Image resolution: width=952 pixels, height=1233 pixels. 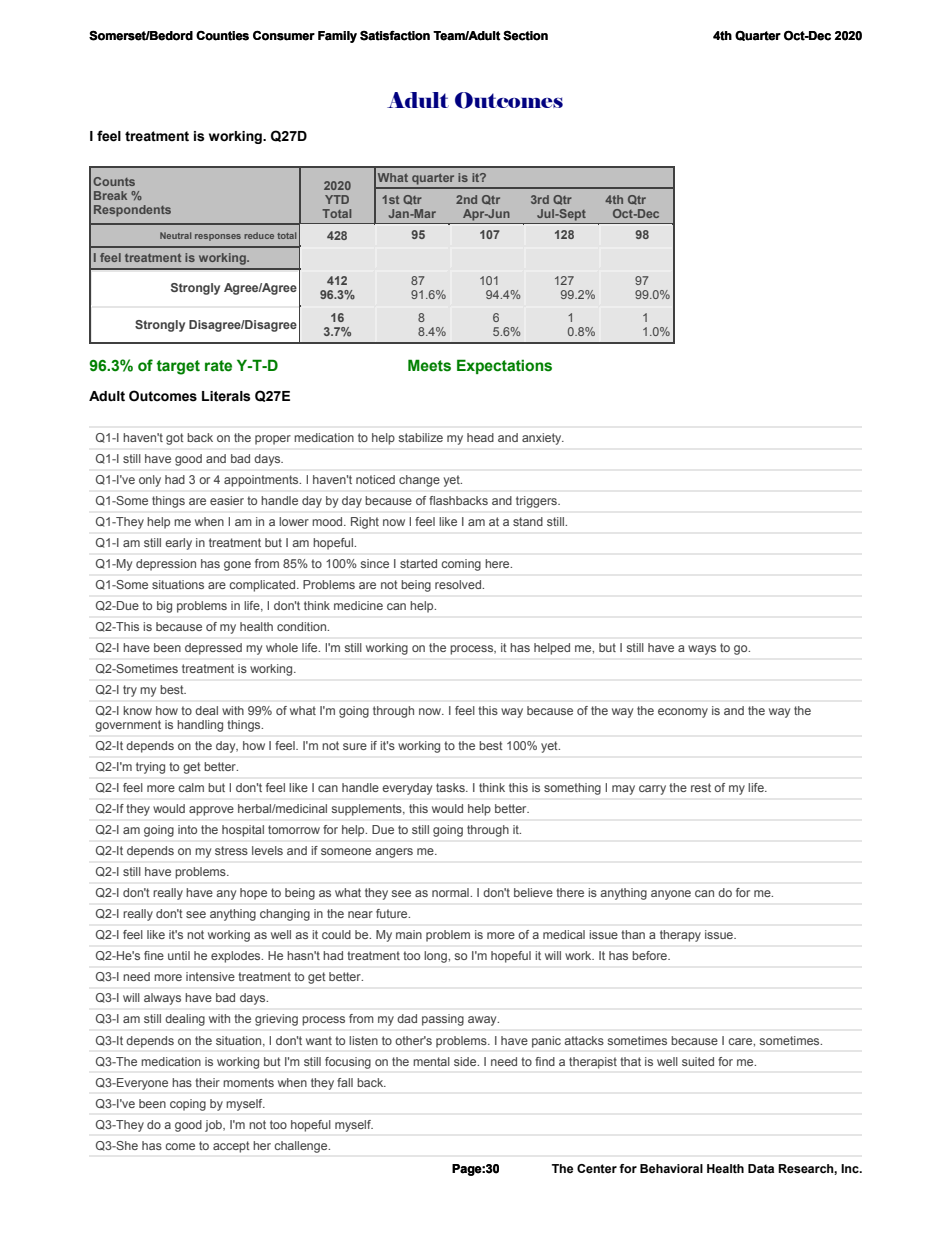 I want to click on economy, so click(x=683, y=713).
